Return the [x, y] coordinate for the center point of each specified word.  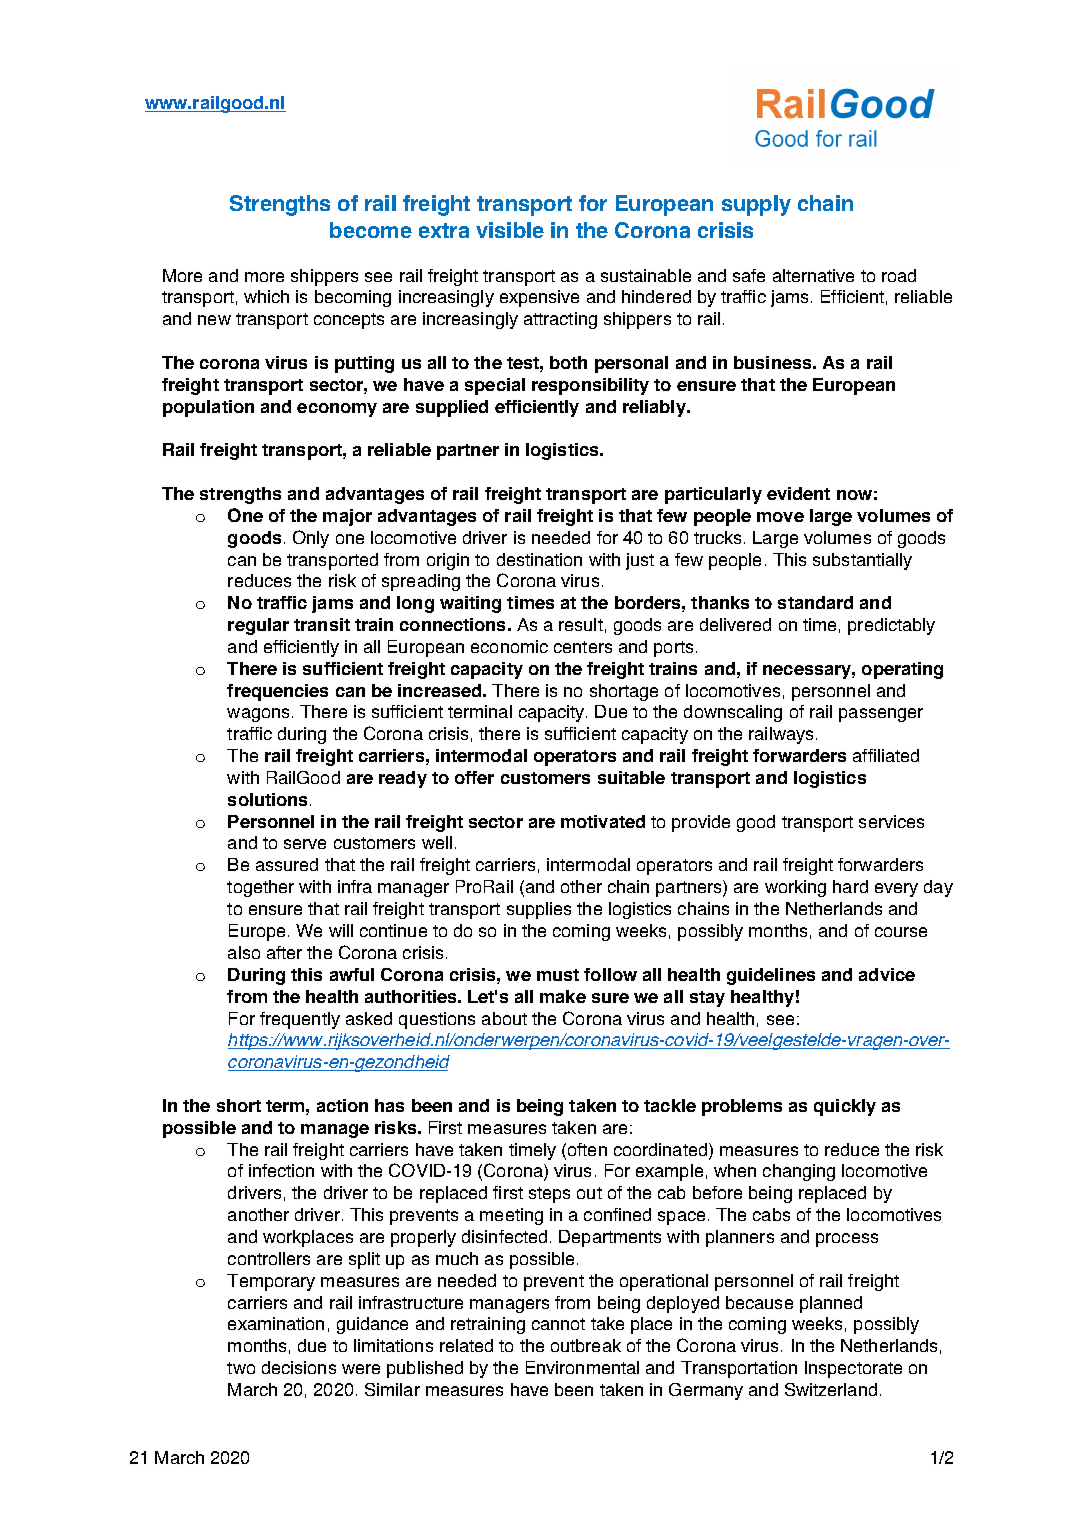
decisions [299, 1367]
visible [510, 230]
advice [887, 974]
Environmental [582, 1367]
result [581, 624]
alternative [813, 275]
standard [815, 602]
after [284, 952]
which [266, 296]
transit [322, 624]
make [563, 996]
